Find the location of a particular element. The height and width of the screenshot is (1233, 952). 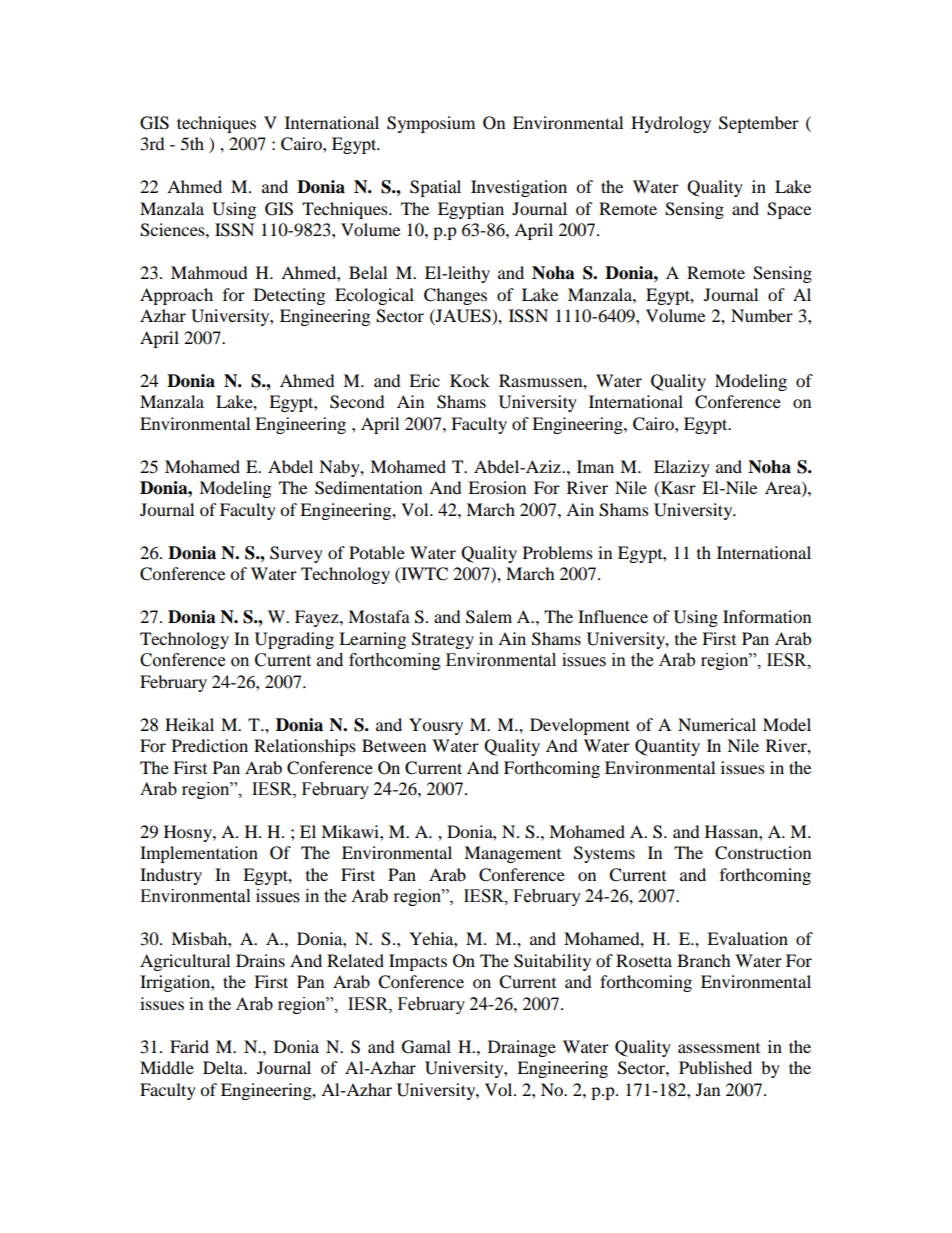

Erosion is located at coordinates (497, 487).
